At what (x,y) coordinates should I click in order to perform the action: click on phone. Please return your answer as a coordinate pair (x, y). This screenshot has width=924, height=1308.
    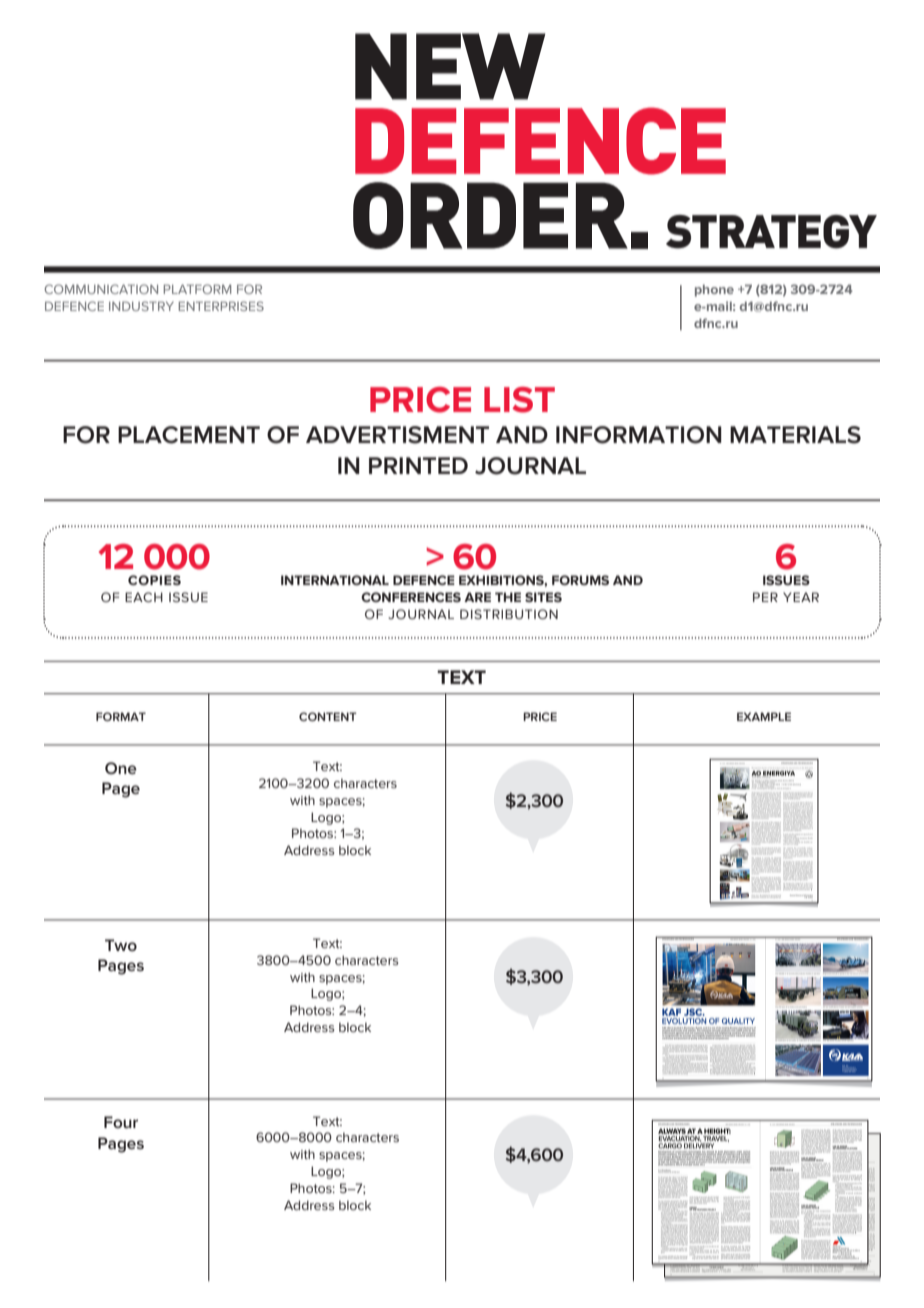
    Looking at the image, I should click on (714, 290).
